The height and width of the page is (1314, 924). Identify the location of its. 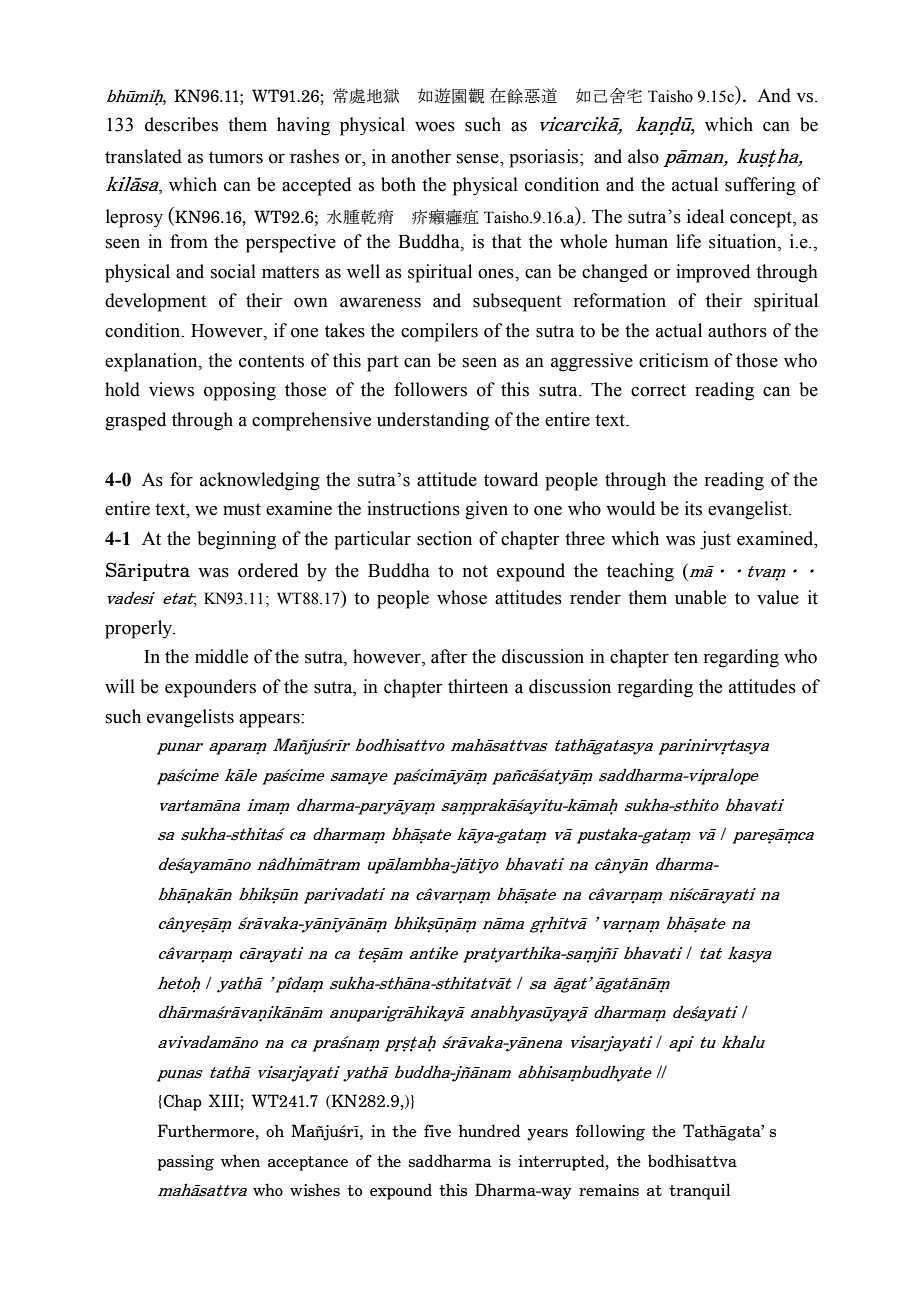
(693, 508).
